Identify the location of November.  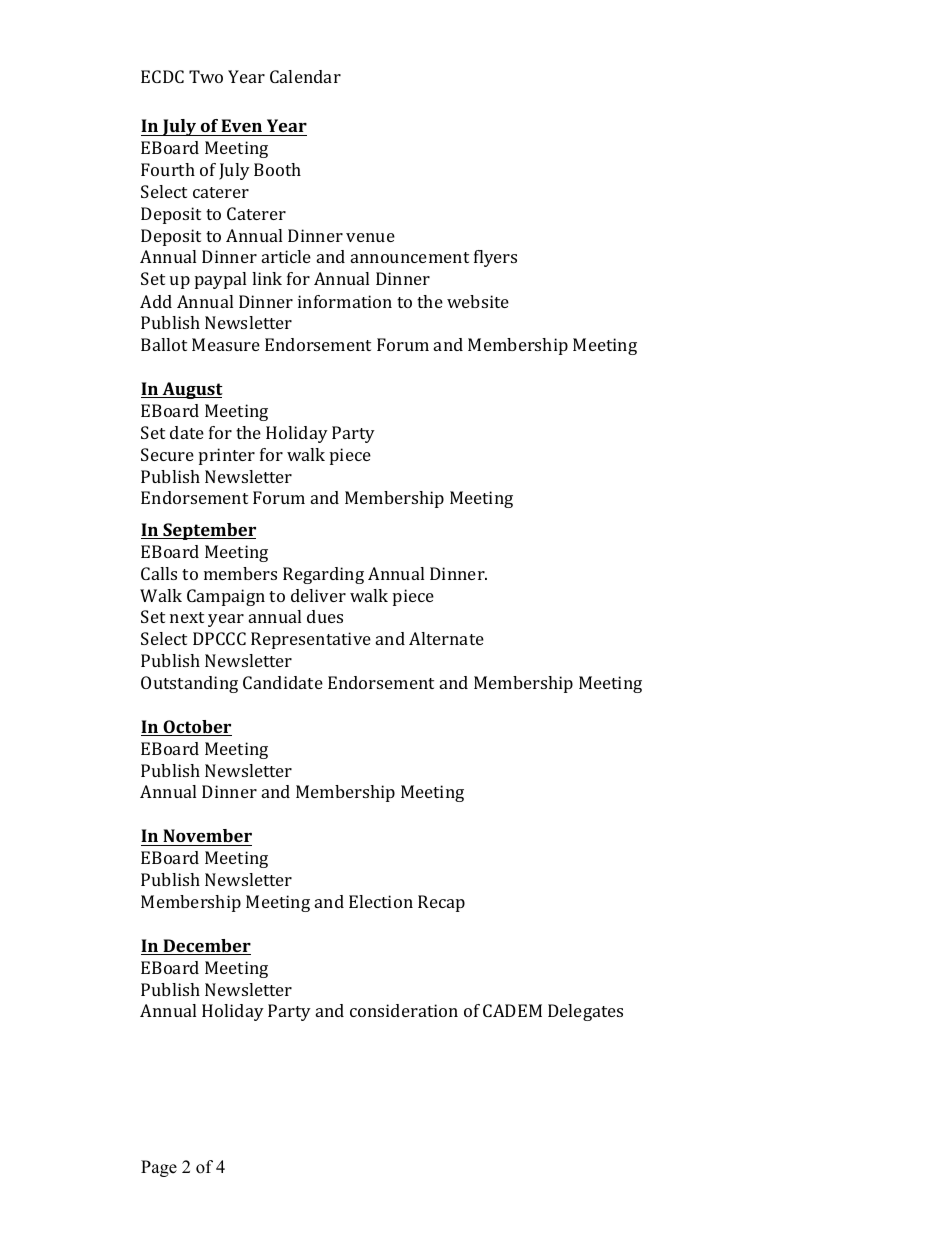
(207, 835).
